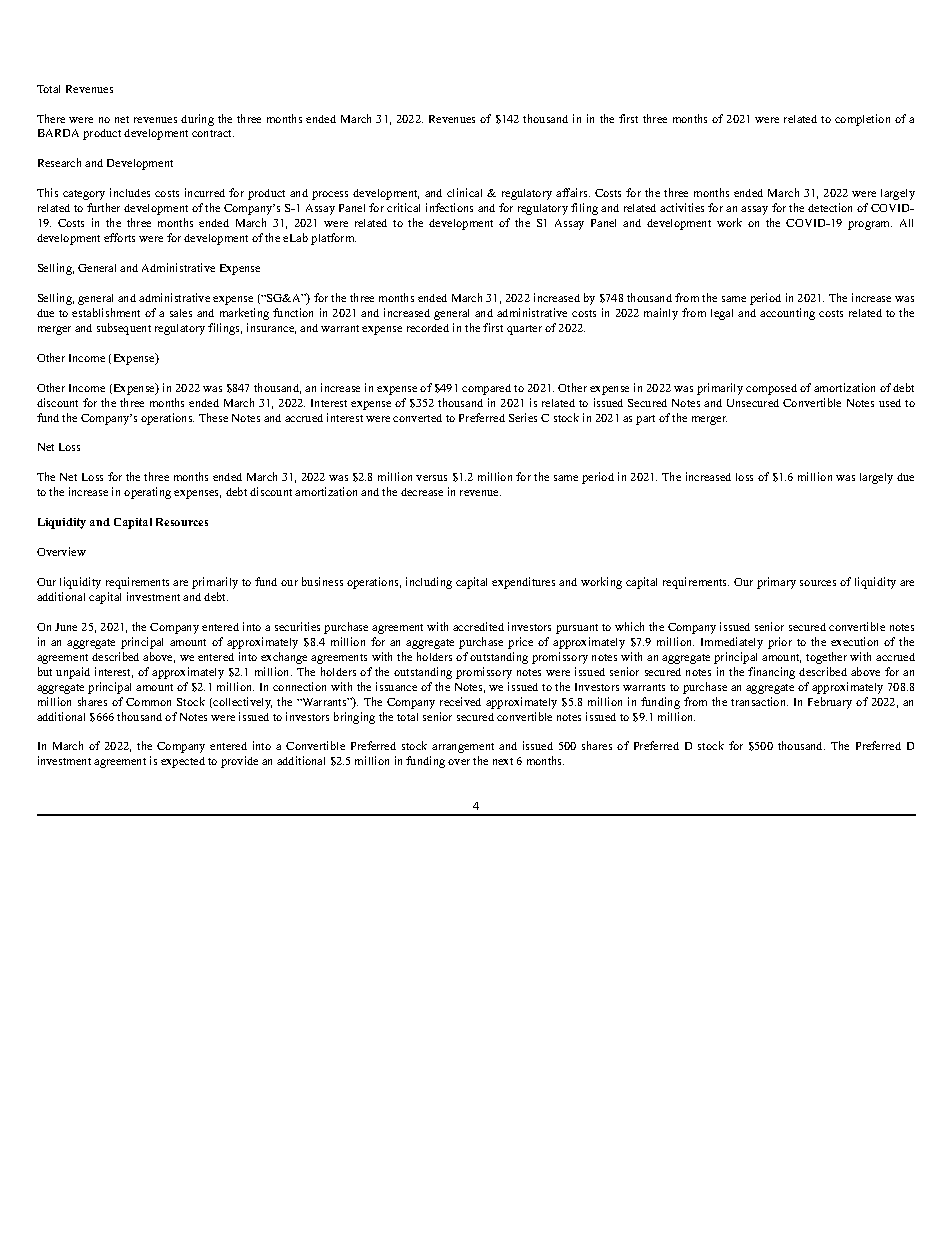 This document has width=952, height=1233. I want to click on contract, so click(213, 133).
